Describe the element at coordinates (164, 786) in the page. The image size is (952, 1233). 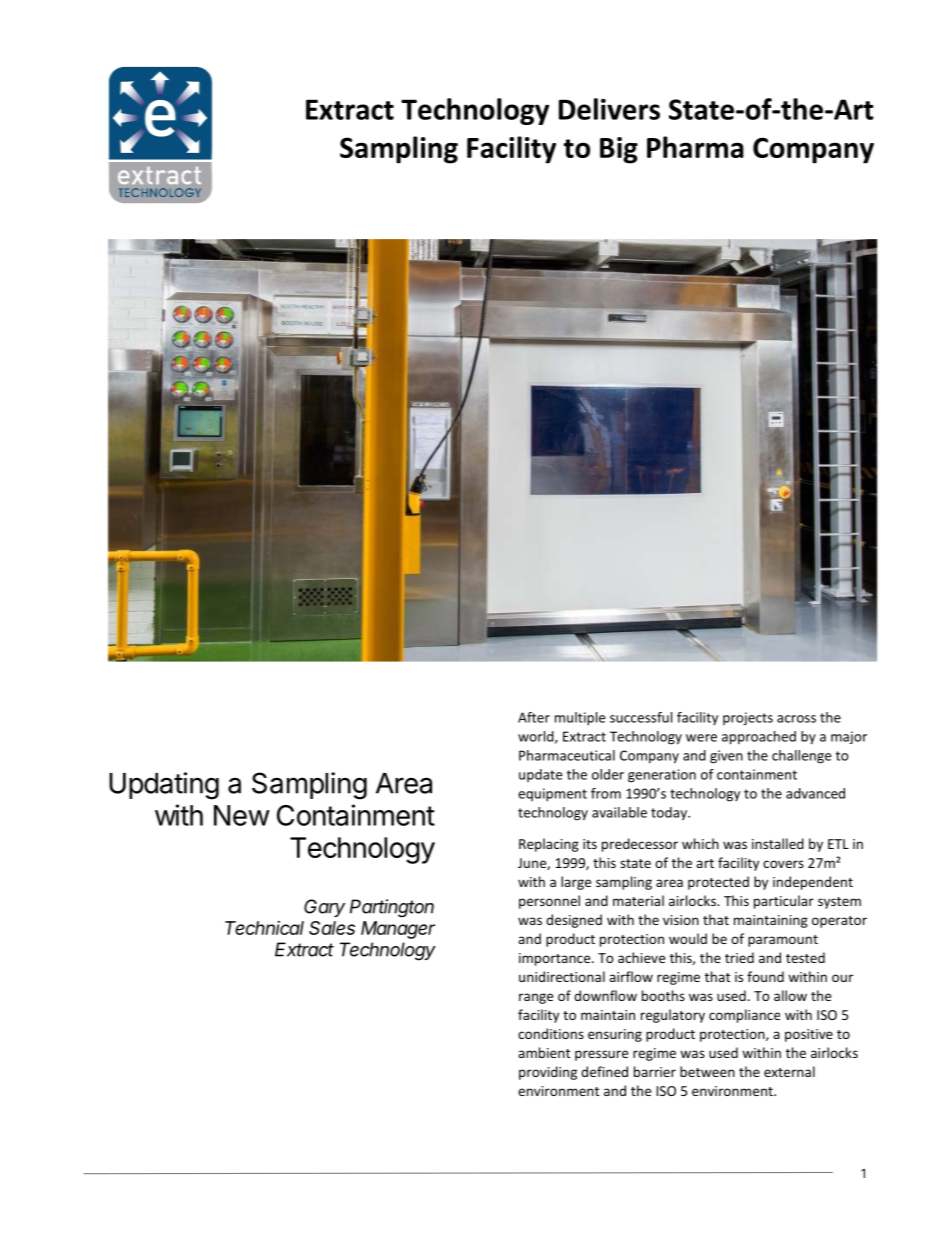
I see `Updating` at that location.
